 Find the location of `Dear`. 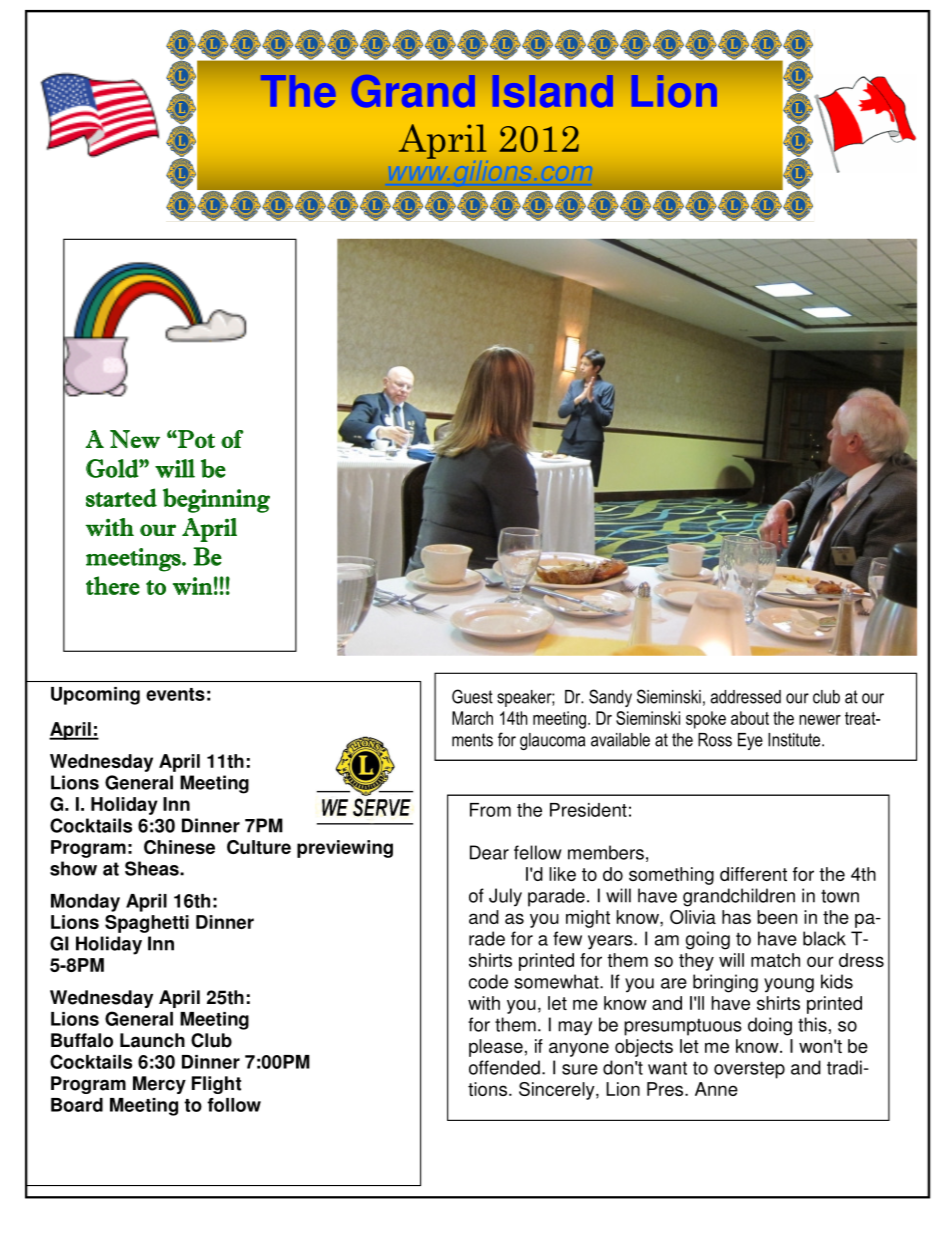

Dear is located at coordinates (489, 852).
